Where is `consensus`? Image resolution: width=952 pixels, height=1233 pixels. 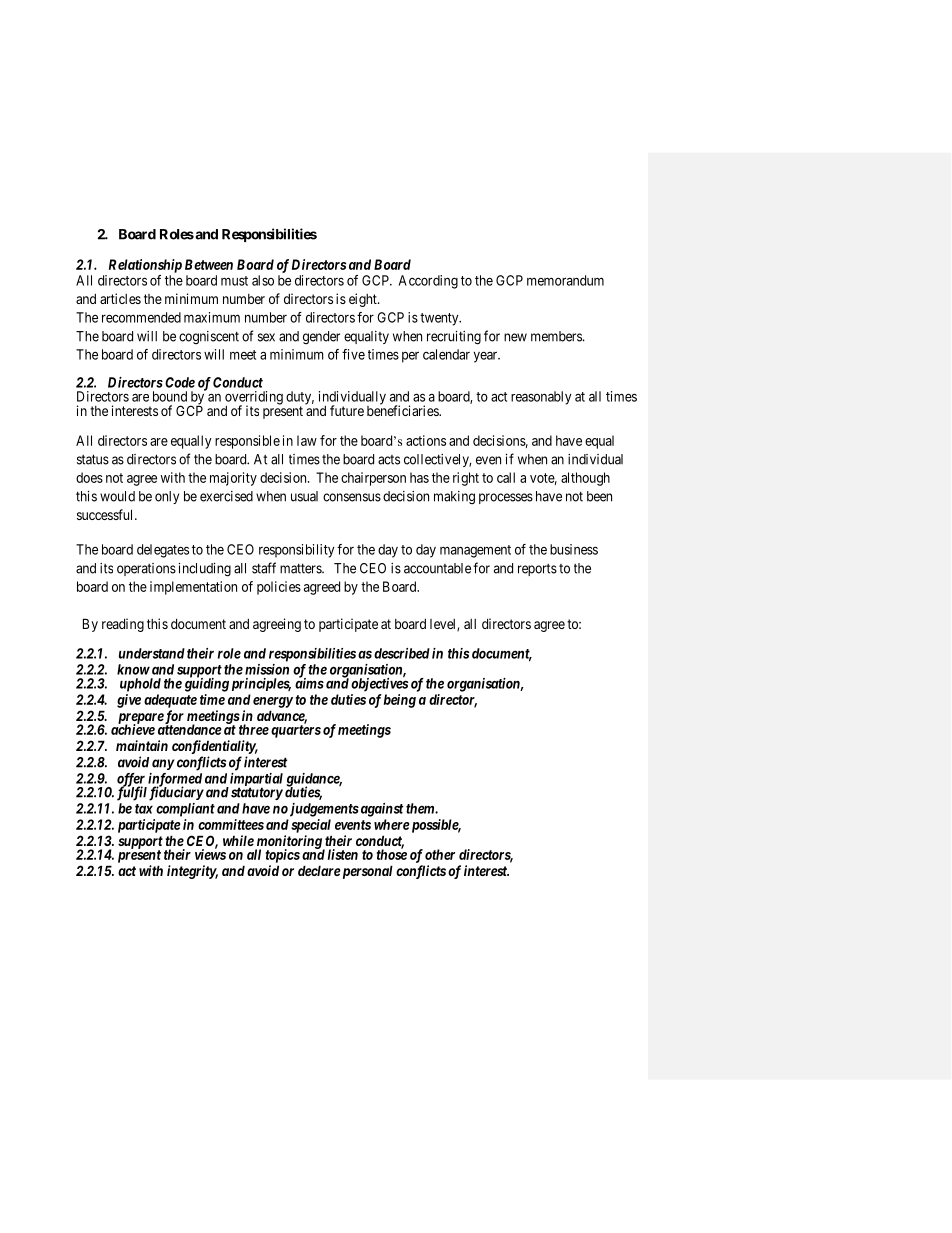
consensus is located at coordinates (352, 497).
